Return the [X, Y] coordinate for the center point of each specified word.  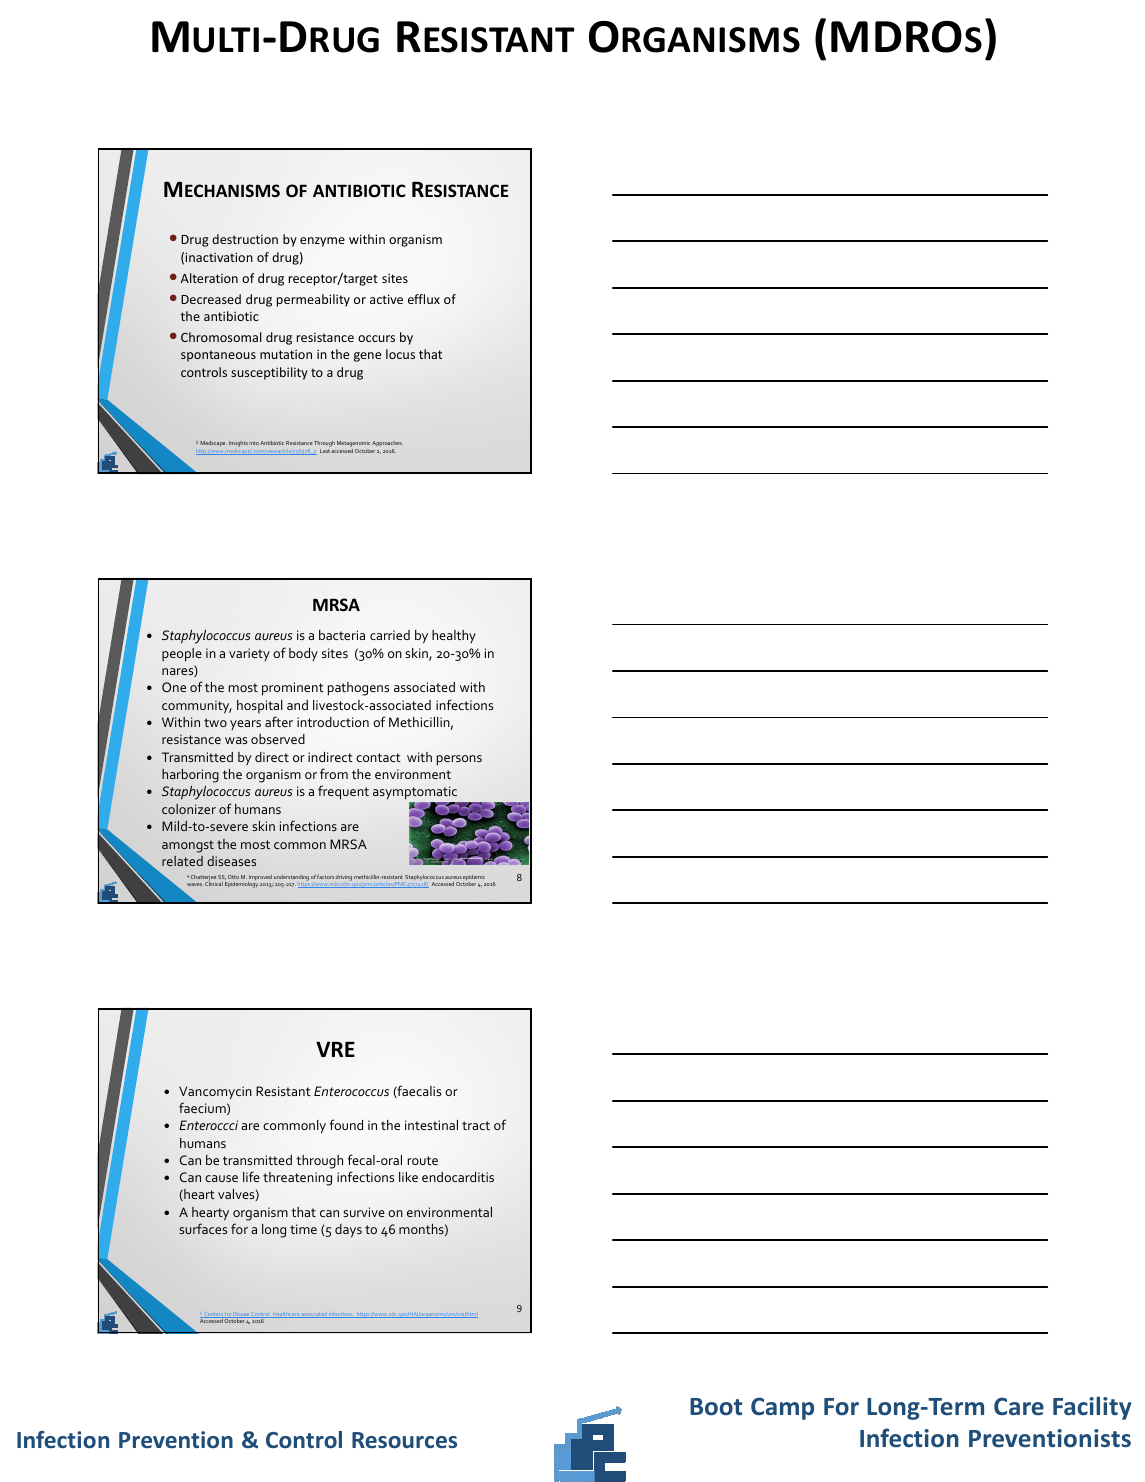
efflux [424, 299]
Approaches [387, 445]
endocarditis [458, 1177]
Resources [404, 1440]
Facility [1092, 1408]
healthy [454, 636]
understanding [291, 878]
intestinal [431, 1125]
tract [476, 1125]
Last [325, 451]
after [279, 721]
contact [378, 757]
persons [459, 760]
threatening [297, 1179]
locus [400, 354]
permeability [313, 300]
